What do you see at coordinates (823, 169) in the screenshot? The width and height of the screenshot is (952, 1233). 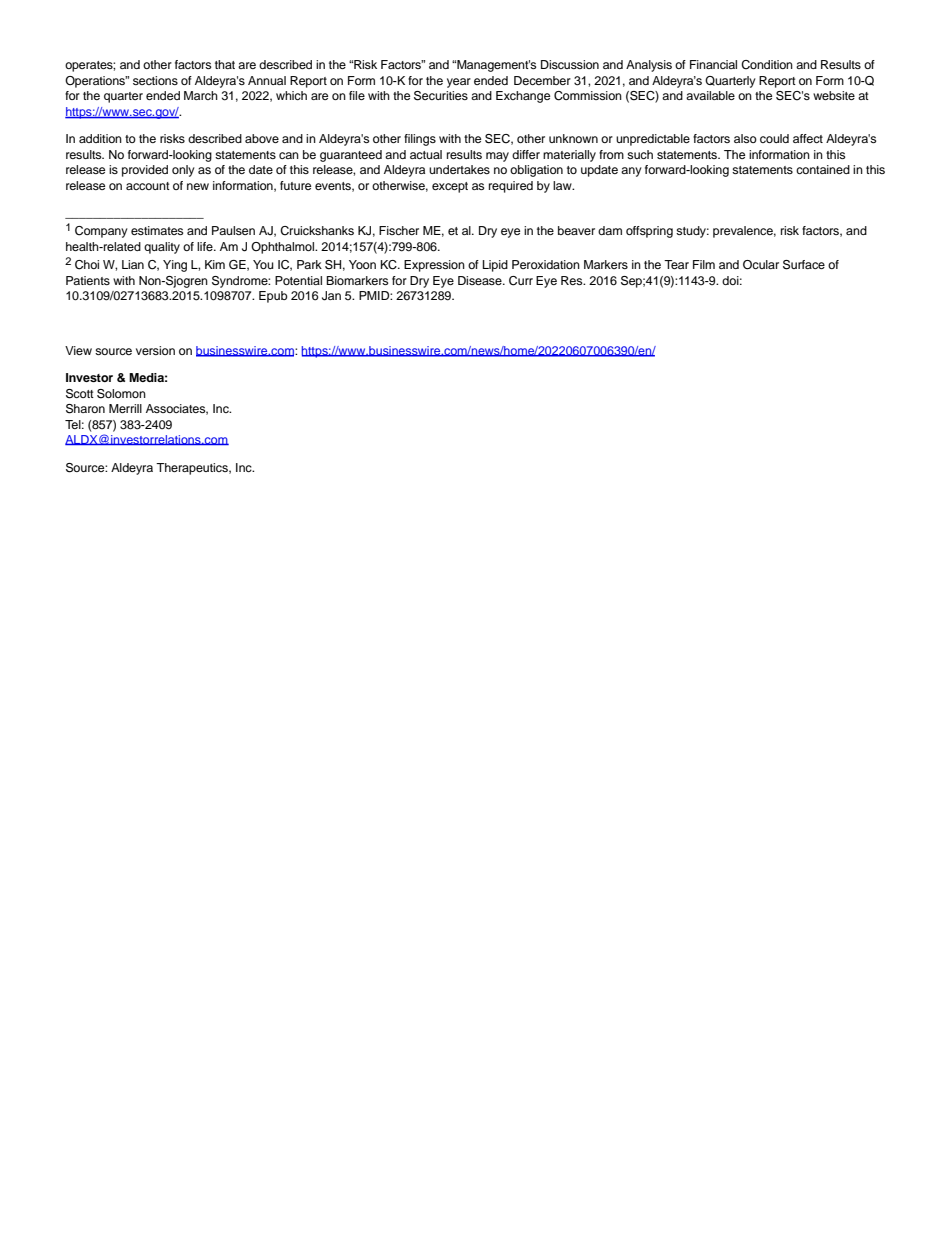 I see `contained` at bounding box center [823, 169].
